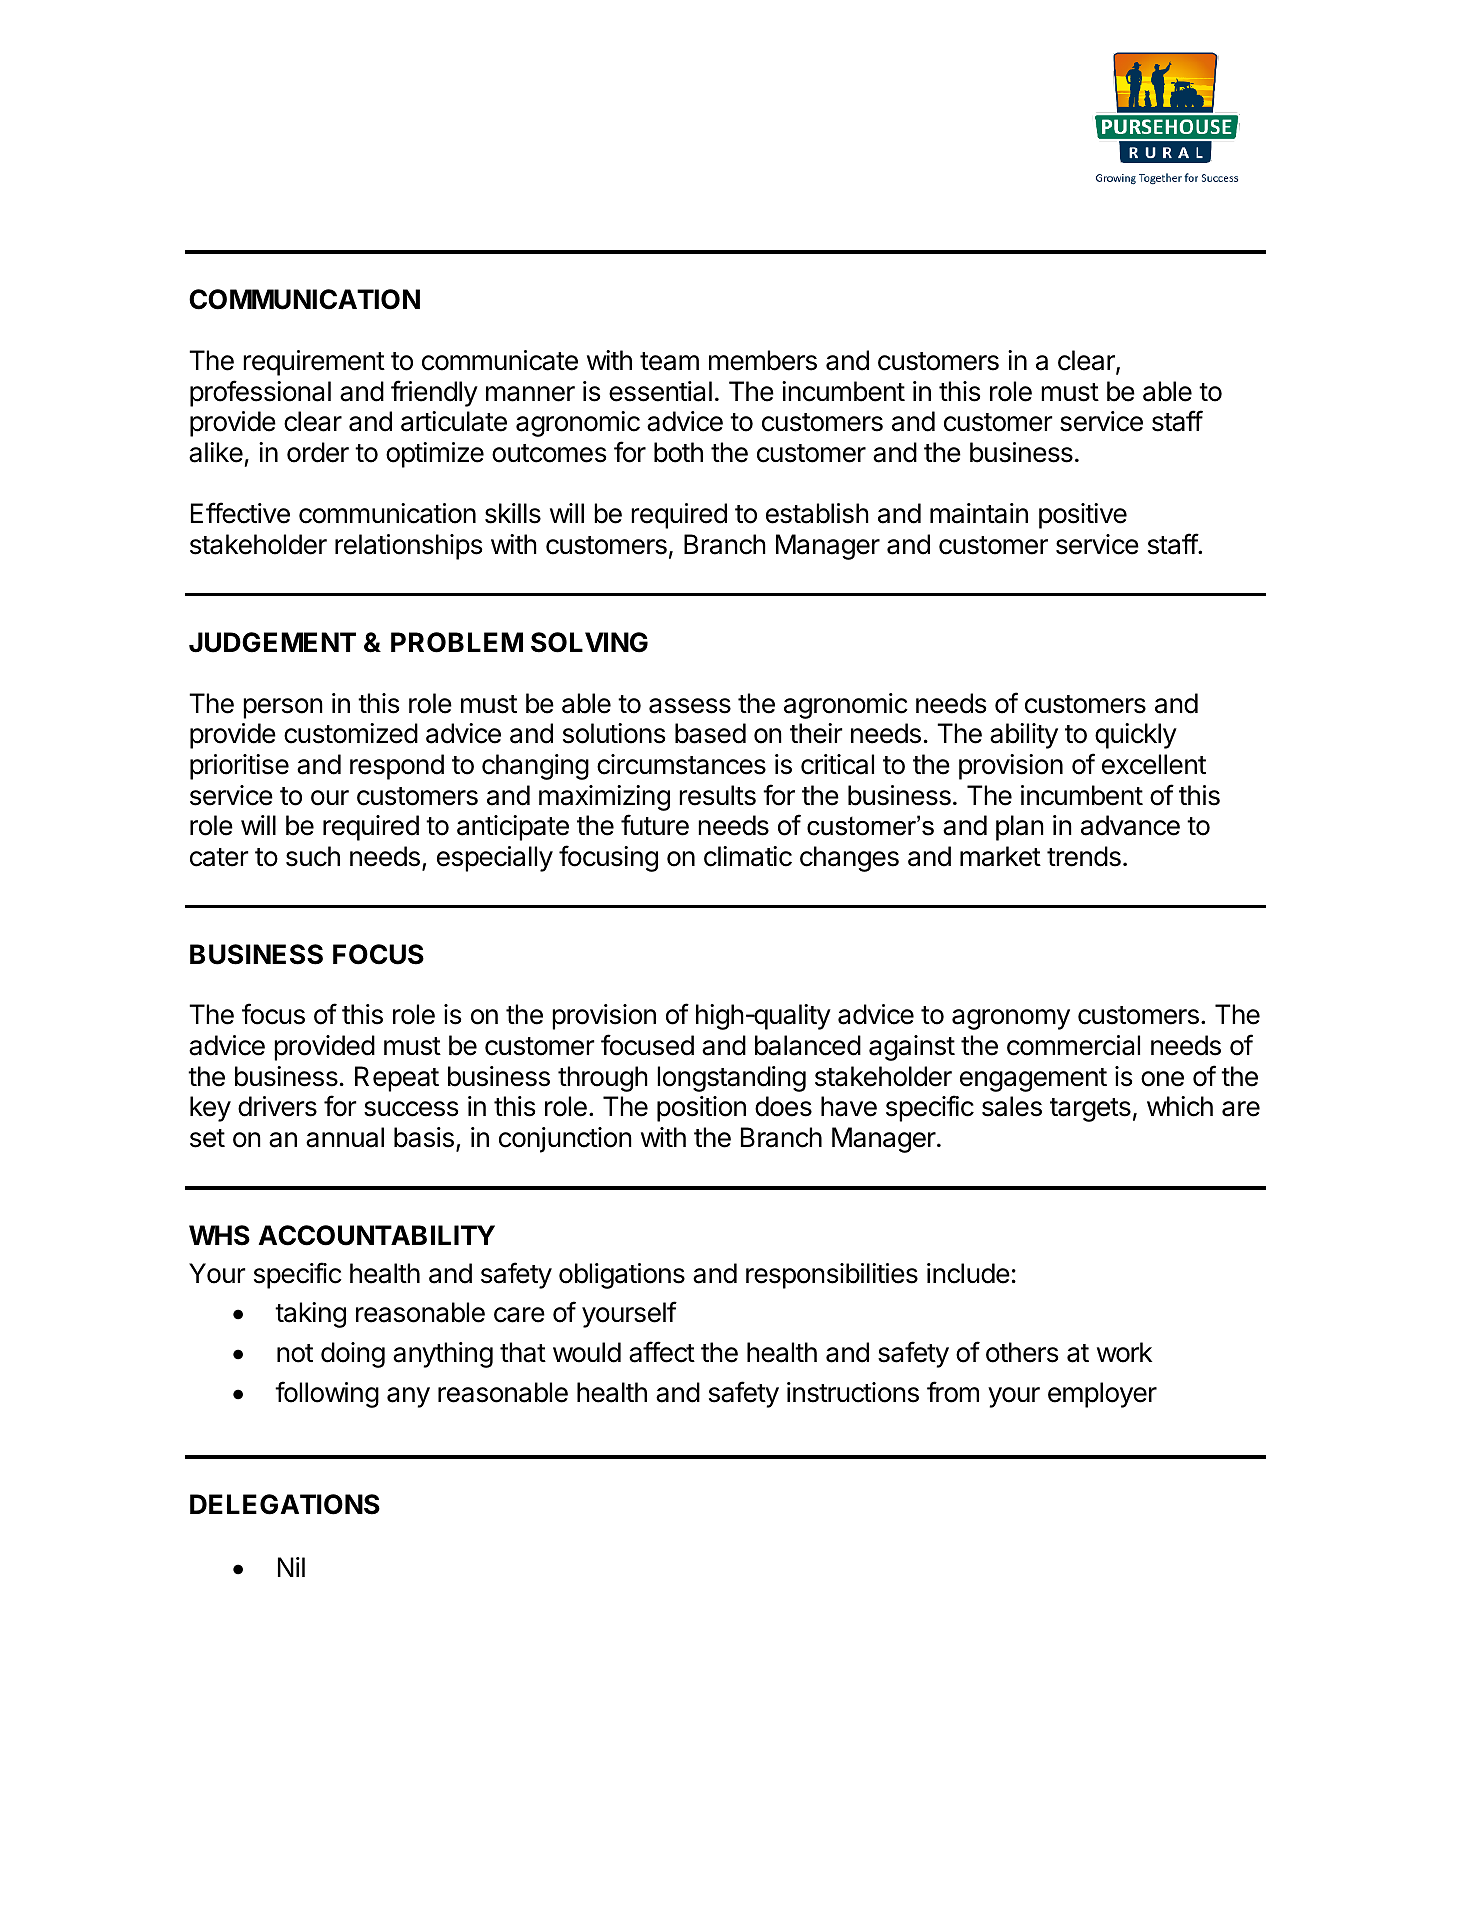 The height and width of the document is (1915, 1479). Describe the element at coordinates (968, 1273) in the document. I see `include` at that location.
